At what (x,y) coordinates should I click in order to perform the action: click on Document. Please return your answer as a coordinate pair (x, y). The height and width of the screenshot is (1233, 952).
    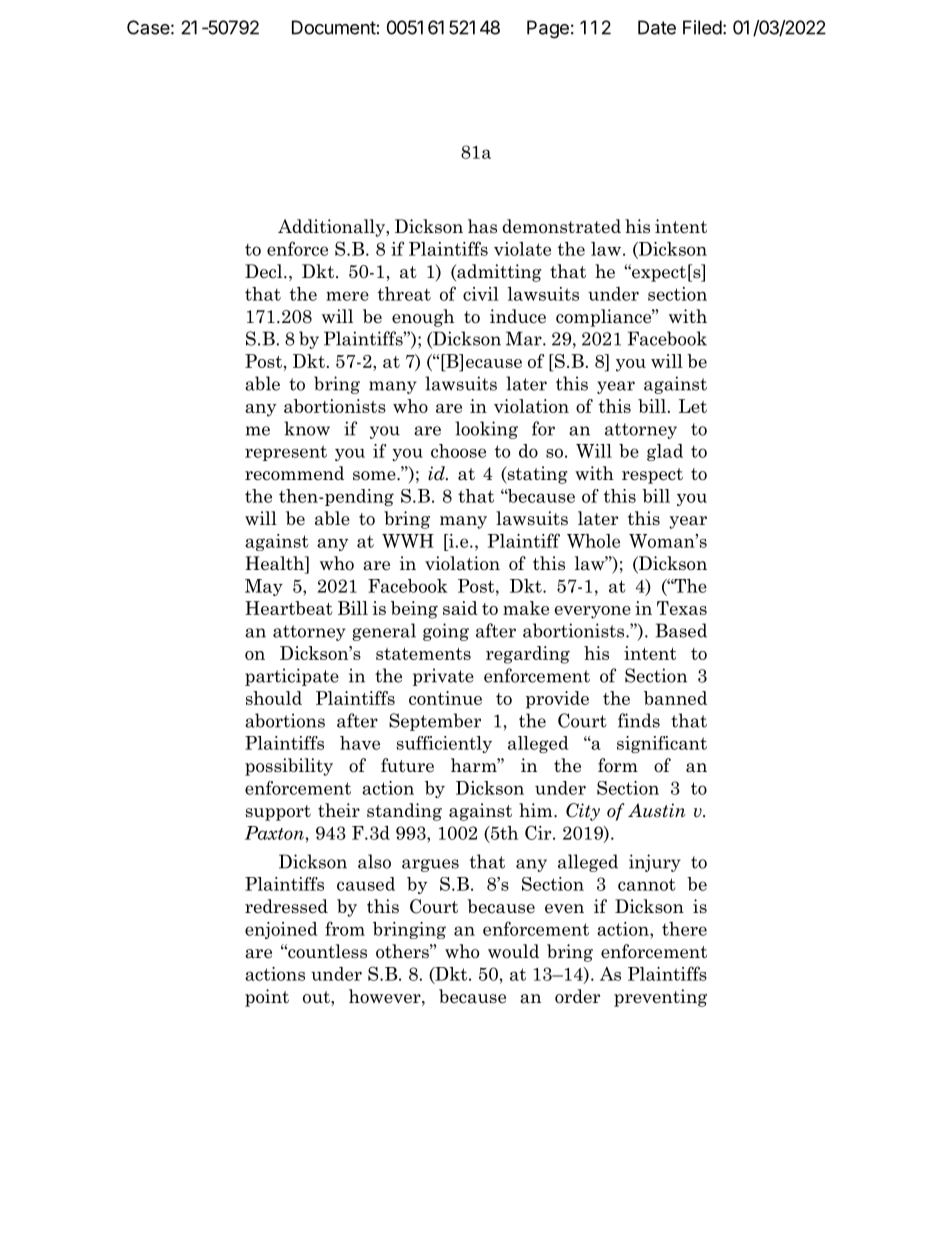
    Looking at the image, I should click on (334, 27).
